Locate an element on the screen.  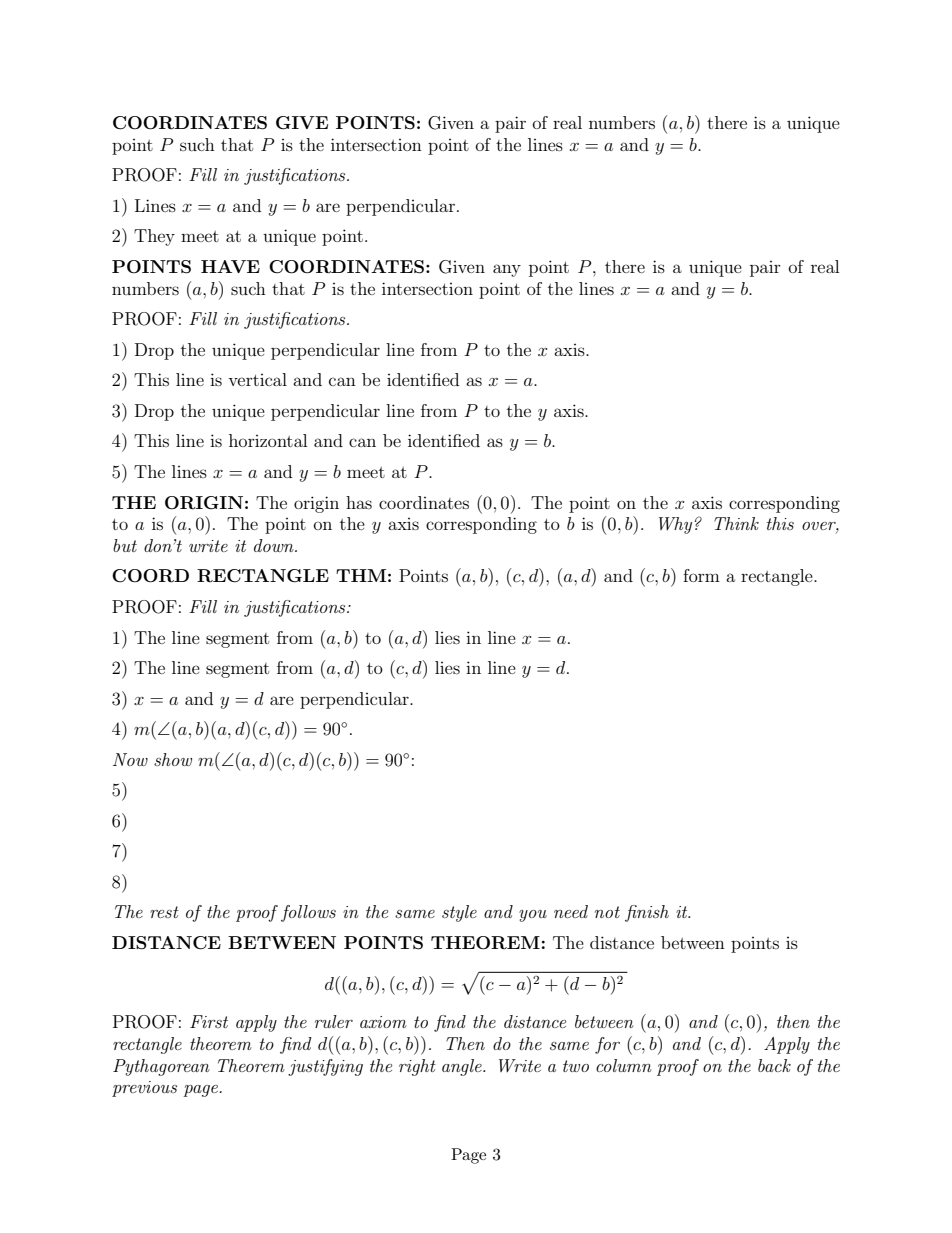
show is located at coordinates (173, 759).
